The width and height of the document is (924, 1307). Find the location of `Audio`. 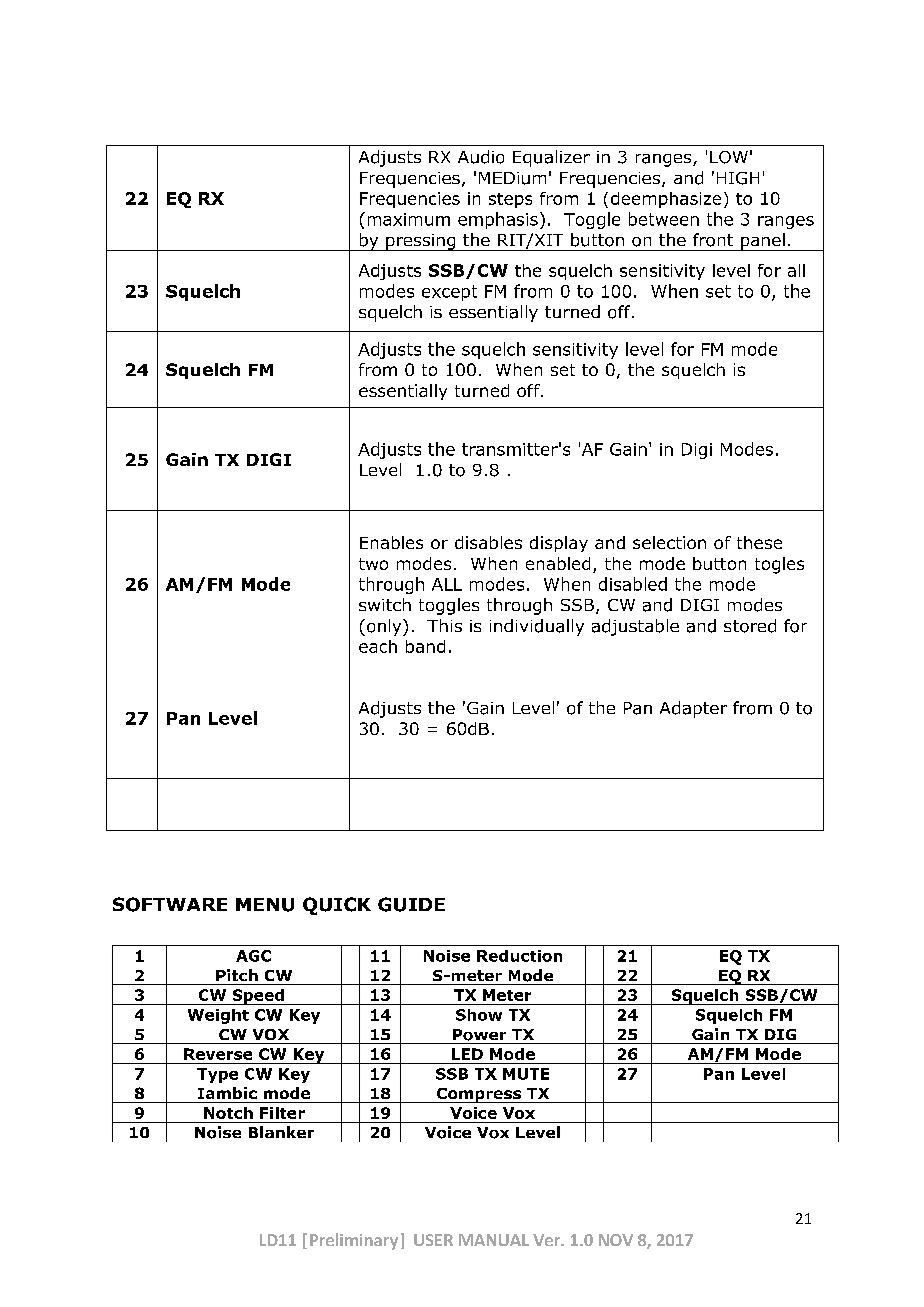

Audio is located at coordinates (481, 157).
